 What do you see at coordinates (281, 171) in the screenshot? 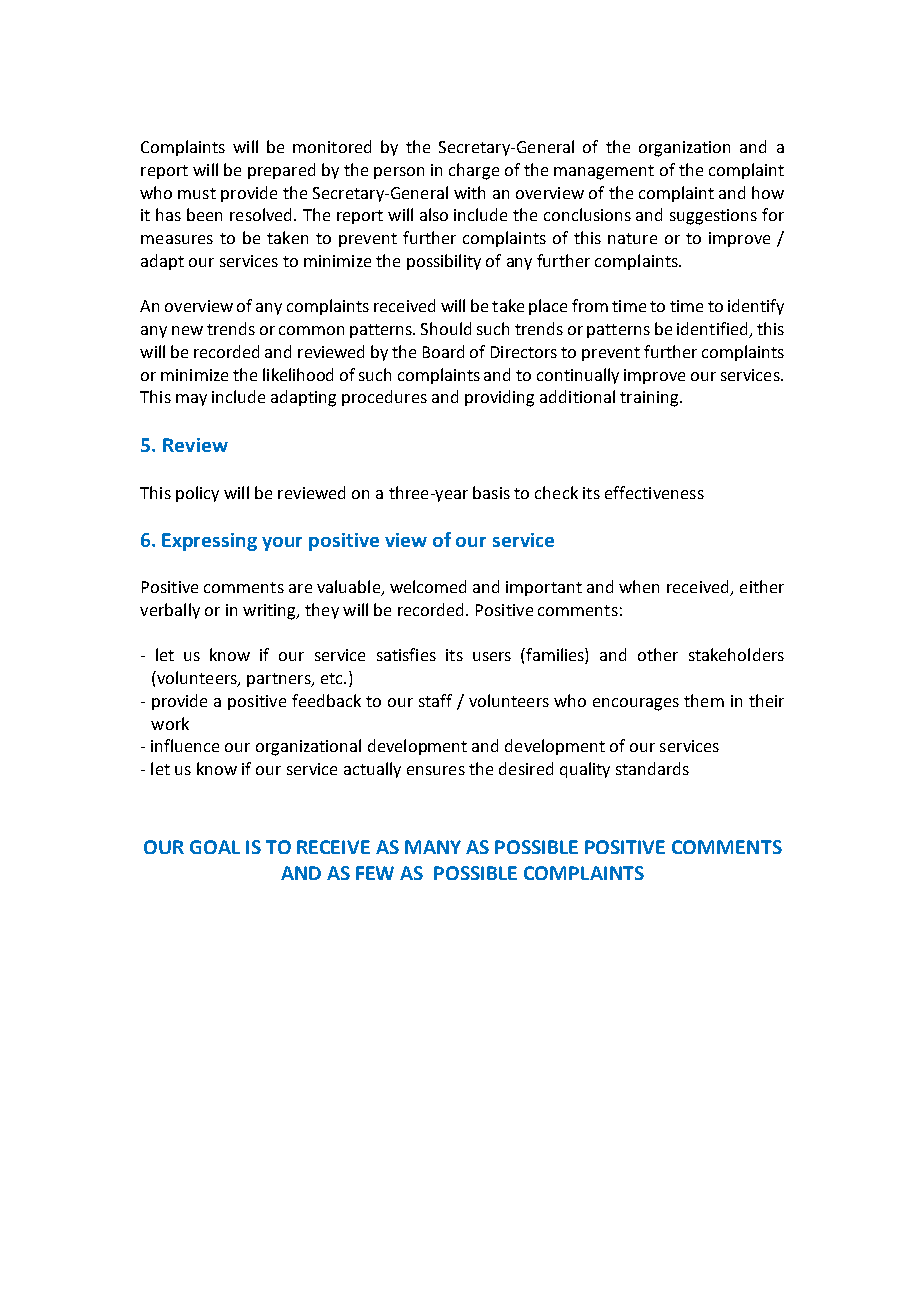
I see `prepared` at bounding box center [281, 171].
